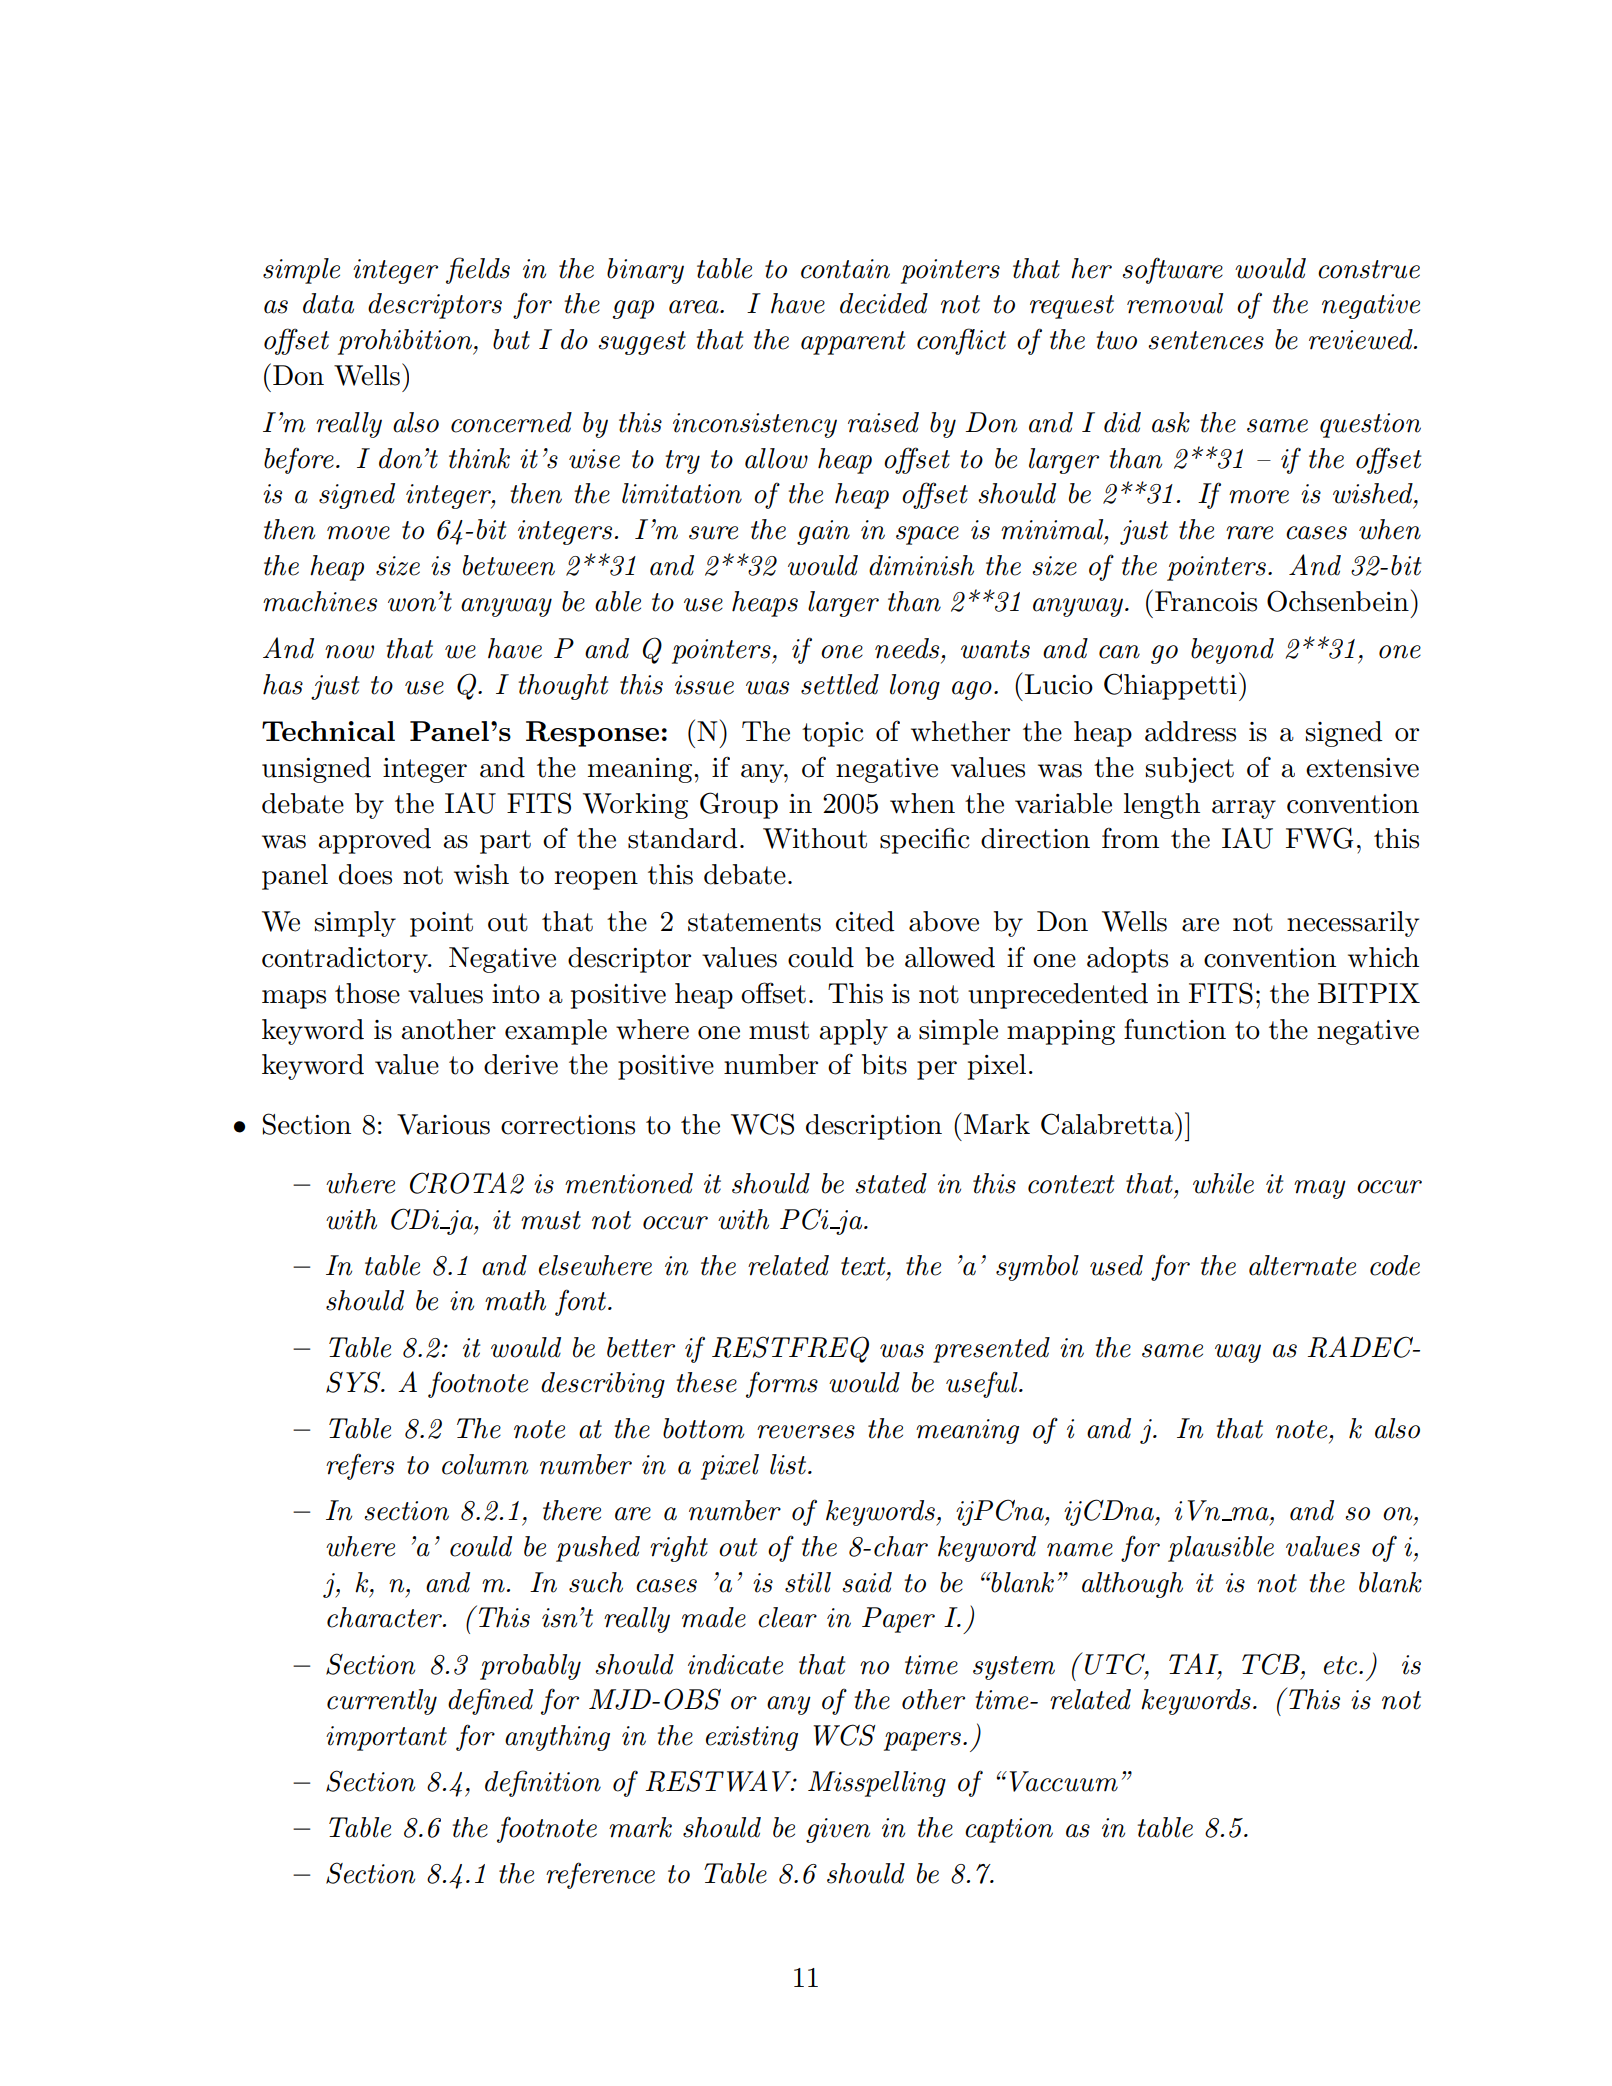 This screenshot has width=1612, height=2086. Describe the element at coordinates (806, 1432) in the screenshot. I see `reverses` at that location.
